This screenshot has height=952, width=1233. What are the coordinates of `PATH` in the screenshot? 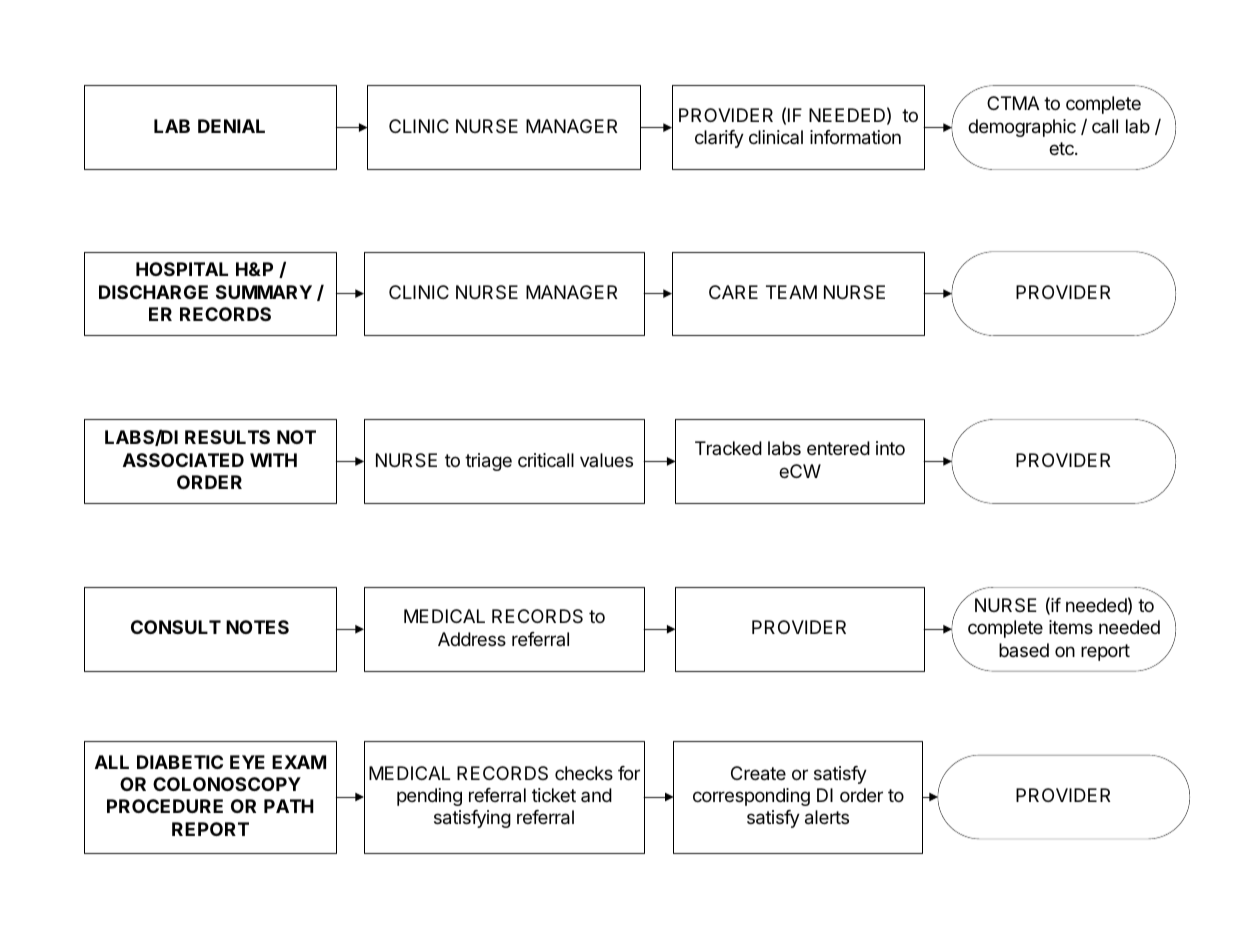 It's located at (289, 806).
